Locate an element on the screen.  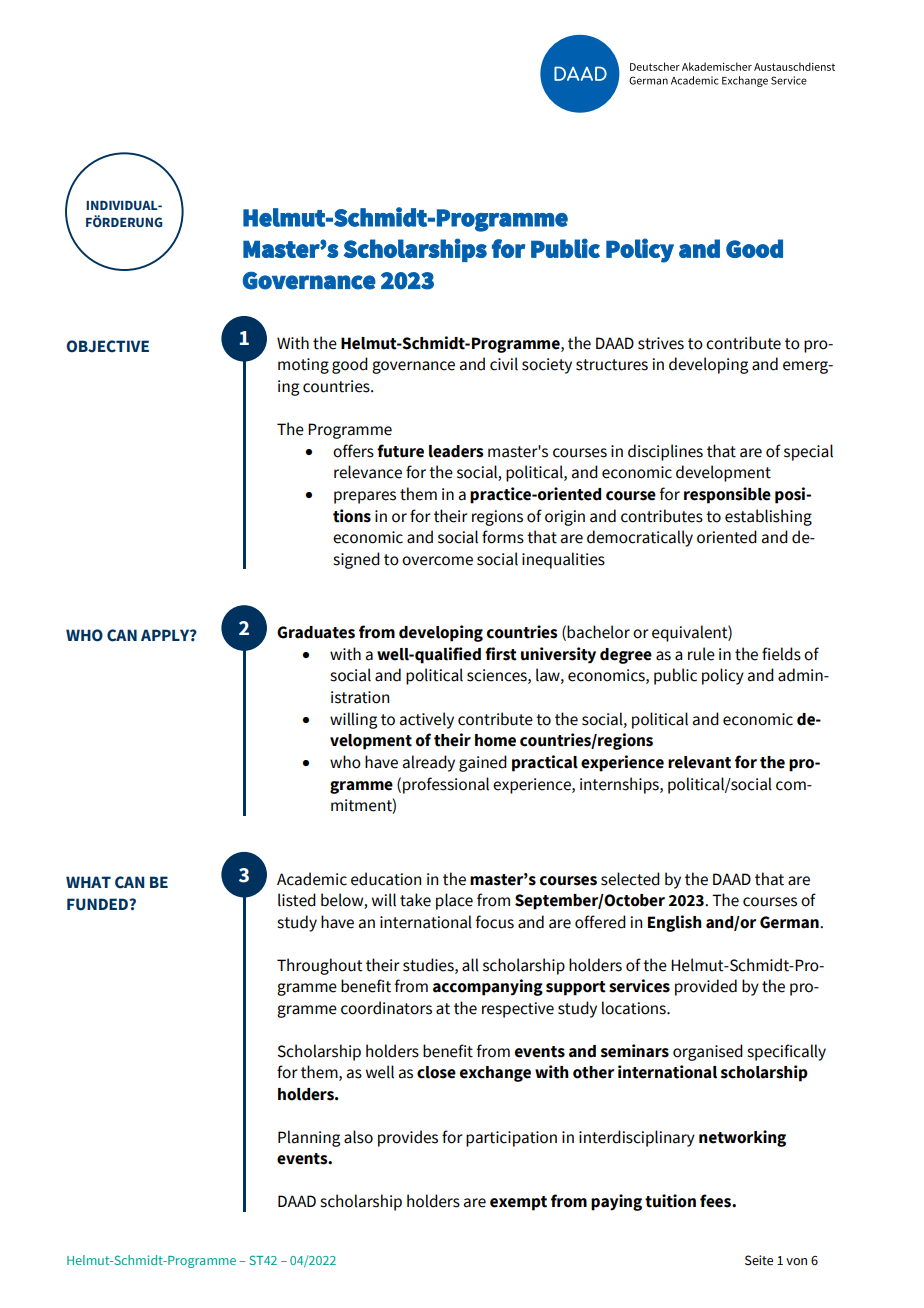
OBJECTIVE is located at coordinates (107, 346).
